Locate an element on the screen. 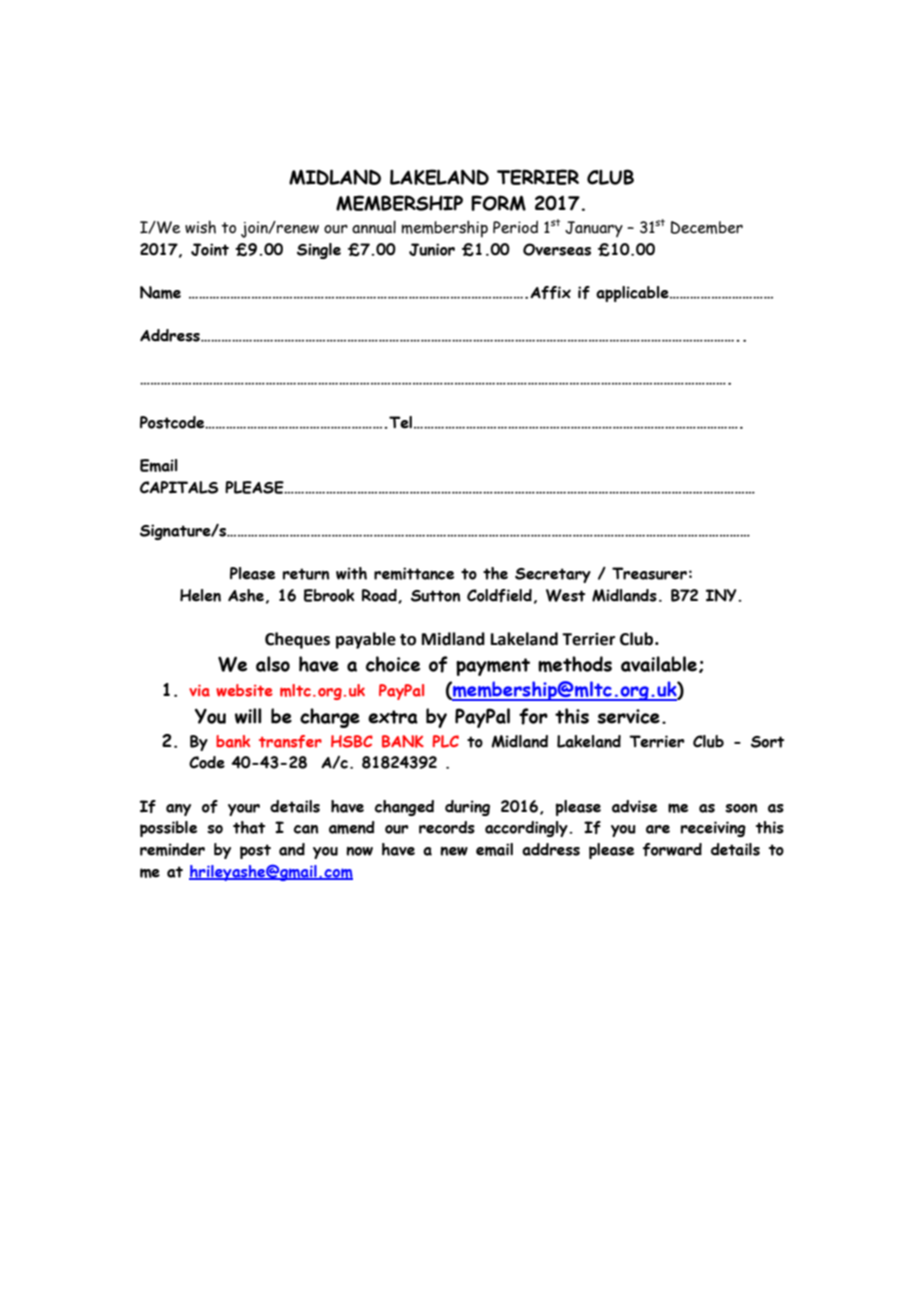 This screenshot has width=924, height=1308. Sutton is located at coordinates (435, 596).
